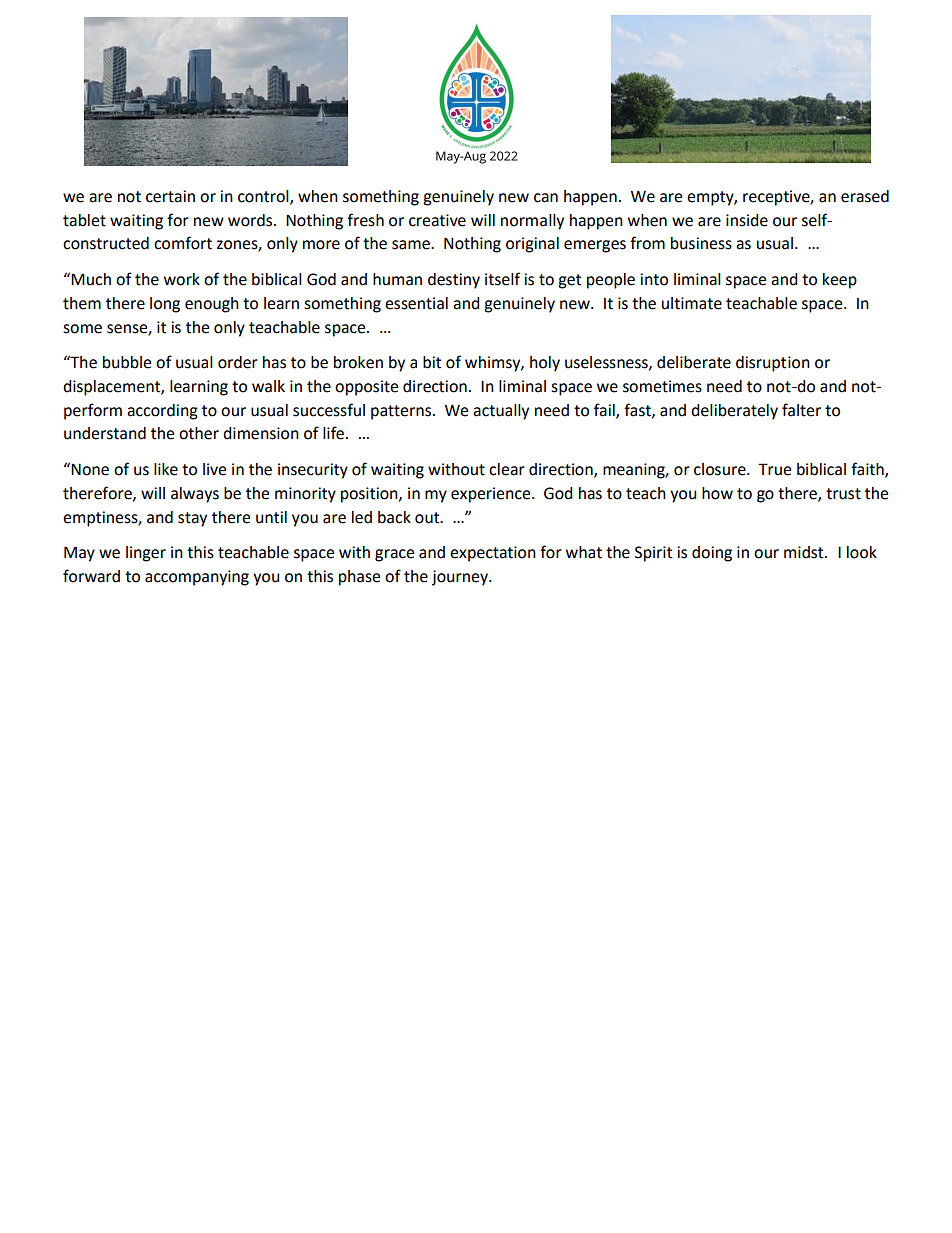 Image resolution: width=952 pixels, height=1233 pixels. I want to click on midst, so click(805, 552).
